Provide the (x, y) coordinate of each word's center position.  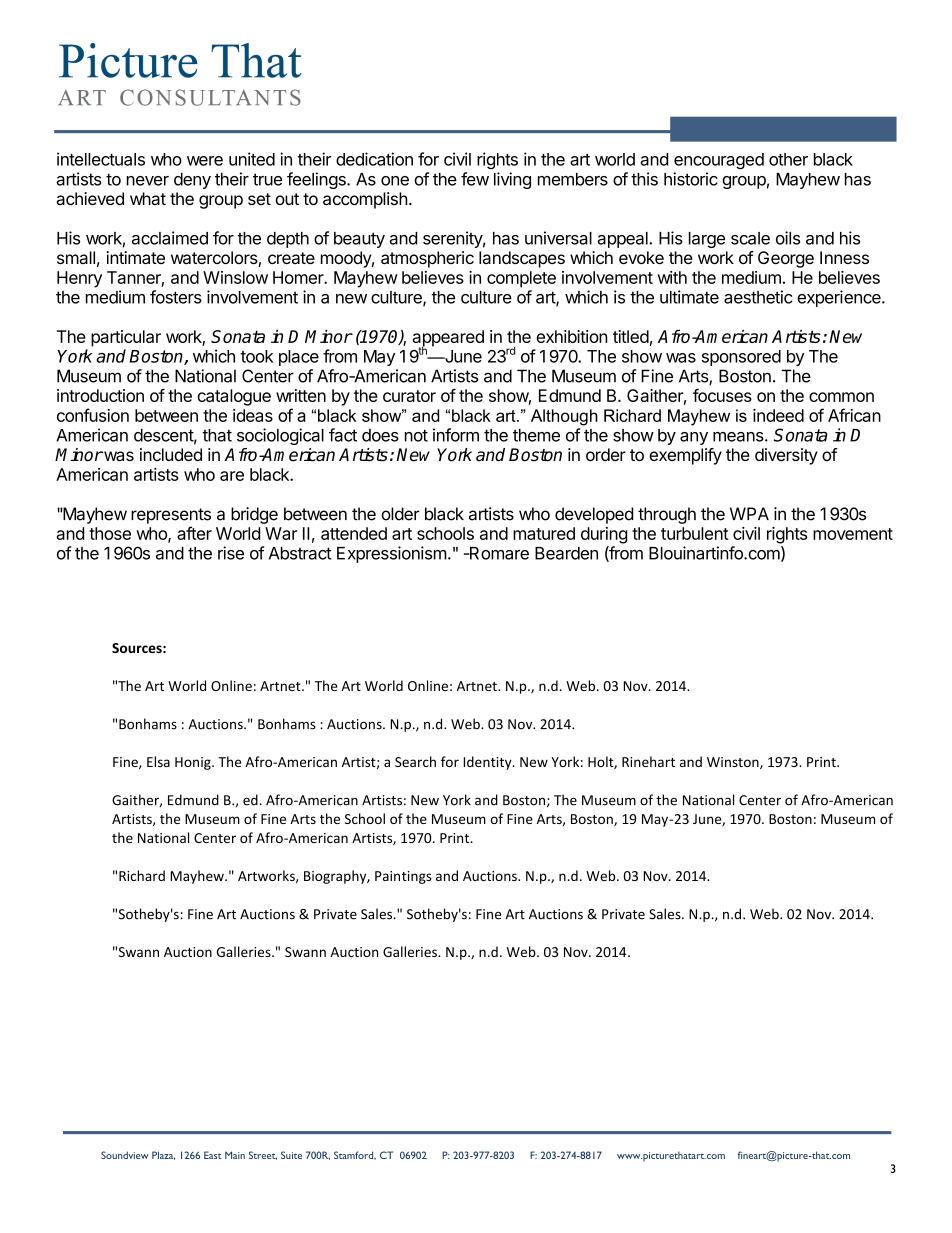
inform (456, 435)
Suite (291, 1155)
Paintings (403, 877)
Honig (194, 763)
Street (263, 1155)
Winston (734, 763)
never (148, 181)
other (788, 159)
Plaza (163, 1155)
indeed (778, 415)
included (171, 454)
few (475, 179)
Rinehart (648, 761)
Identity (488, 763)
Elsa (158, 761)
